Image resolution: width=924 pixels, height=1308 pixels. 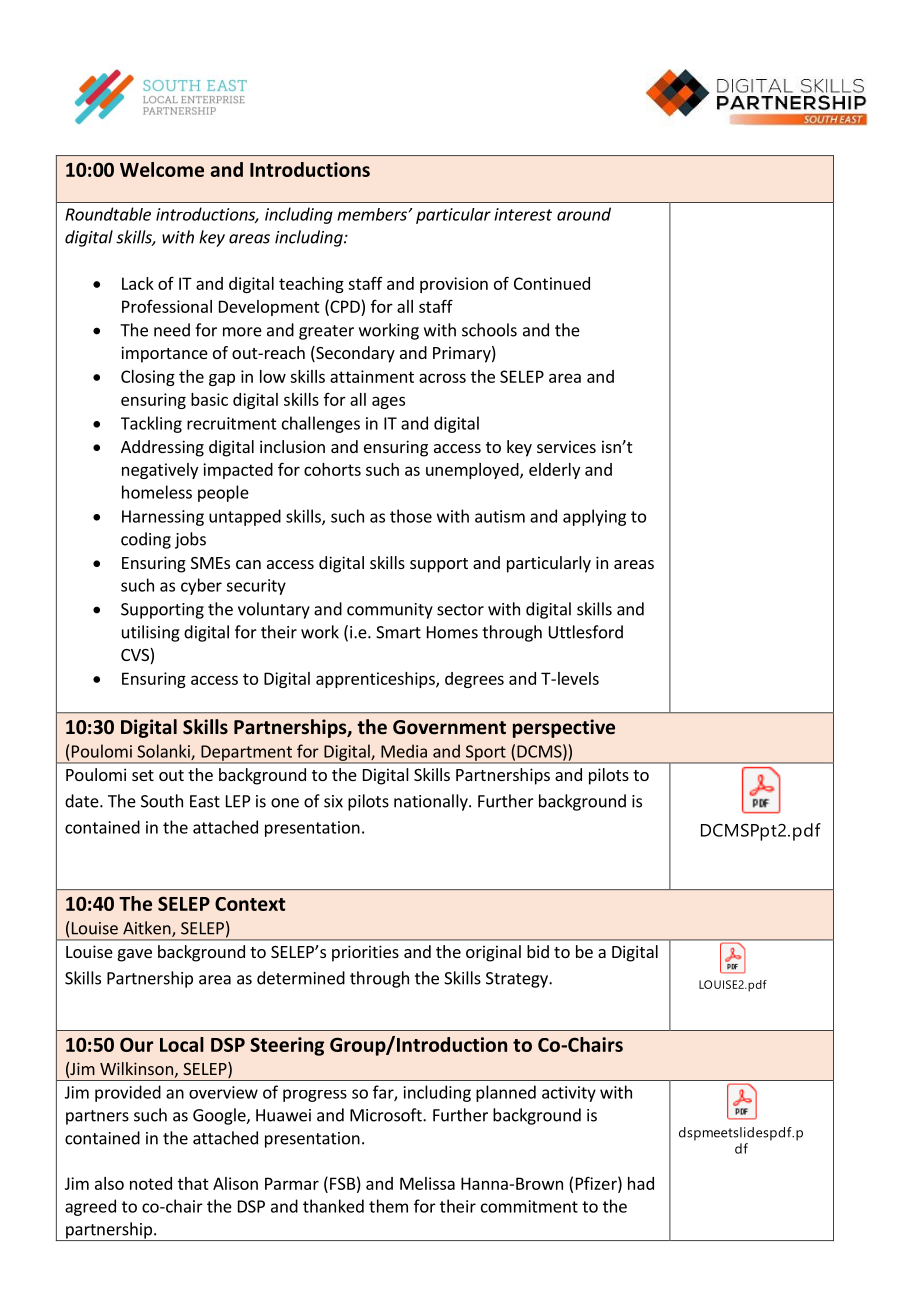 What do you see at coordinates (162, 169) in the image?
I see `Welcome` at bounding box center [162, 169].
